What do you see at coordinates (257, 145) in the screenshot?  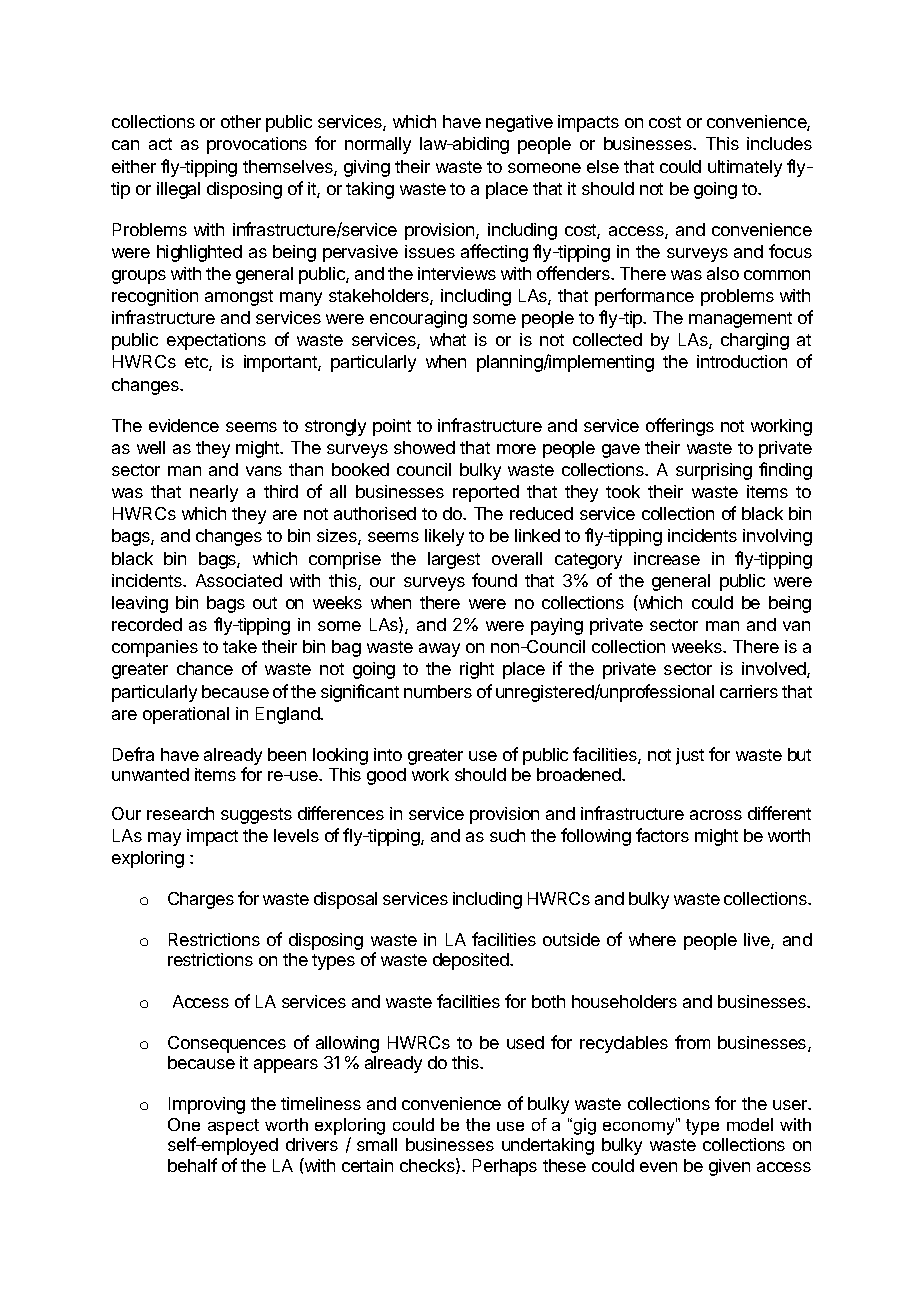 I see `provocations` at bounding box center [257, 145].
